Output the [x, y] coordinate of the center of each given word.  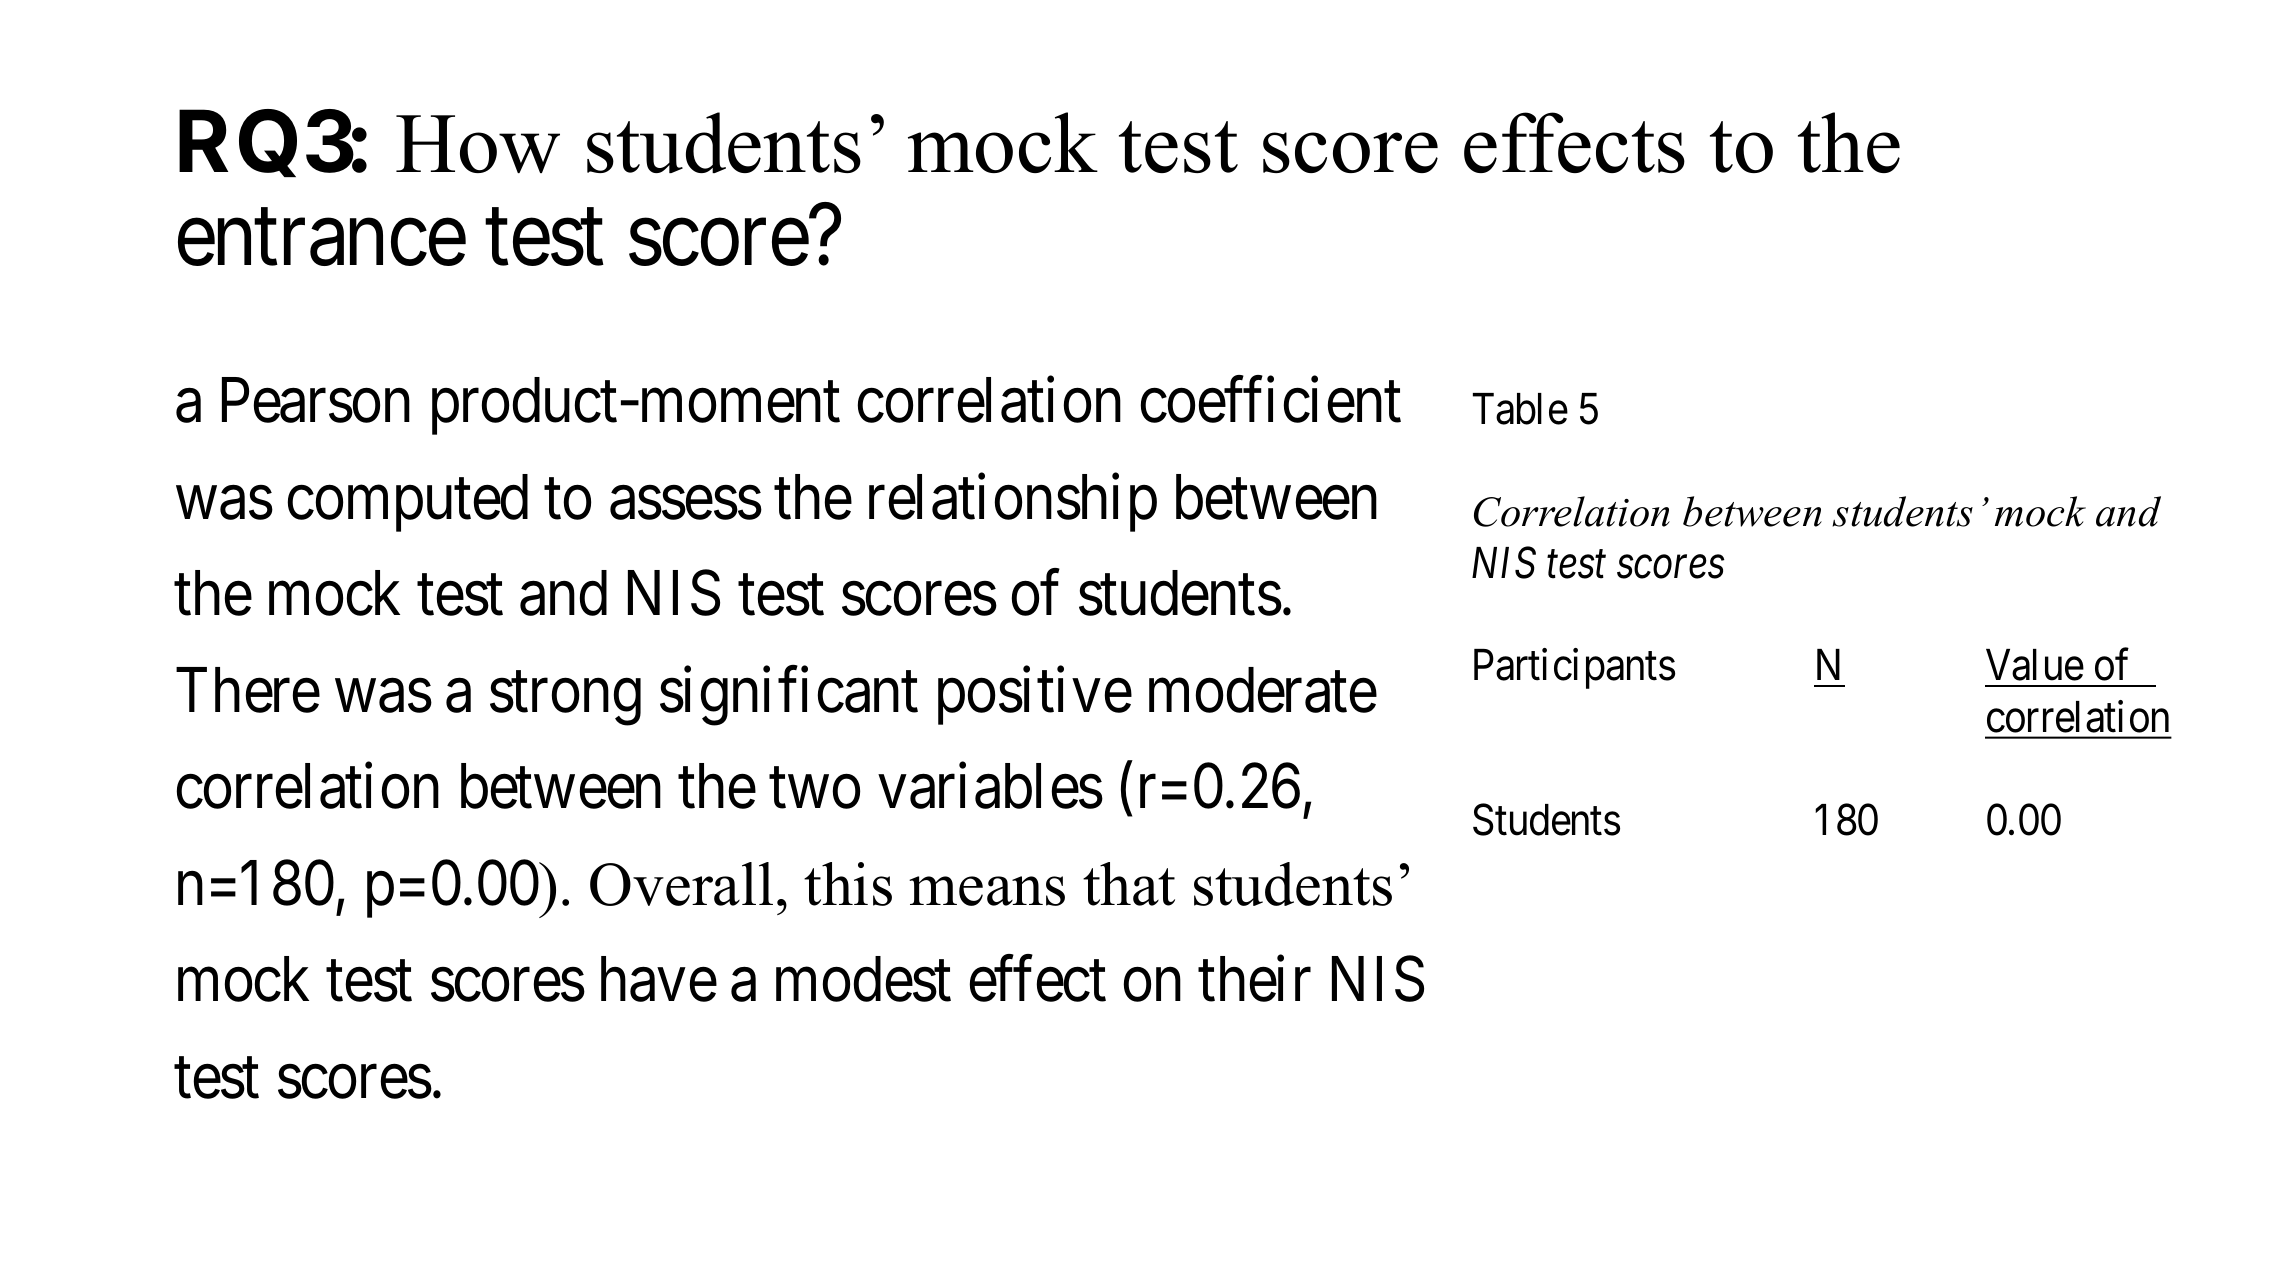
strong [565, 700]
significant [789, 697]
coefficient [1271, 400]
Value [2035, 665]
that [1129, 884]
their [1254, 979]
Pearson [316, 401]
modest [863, 979]
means [987, 891]
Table [1520, 409]
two [814, 789]
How [478, 144]
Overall [681, 884]
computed [408, 503]
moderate [1263, 690]
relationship [1013, 503]
